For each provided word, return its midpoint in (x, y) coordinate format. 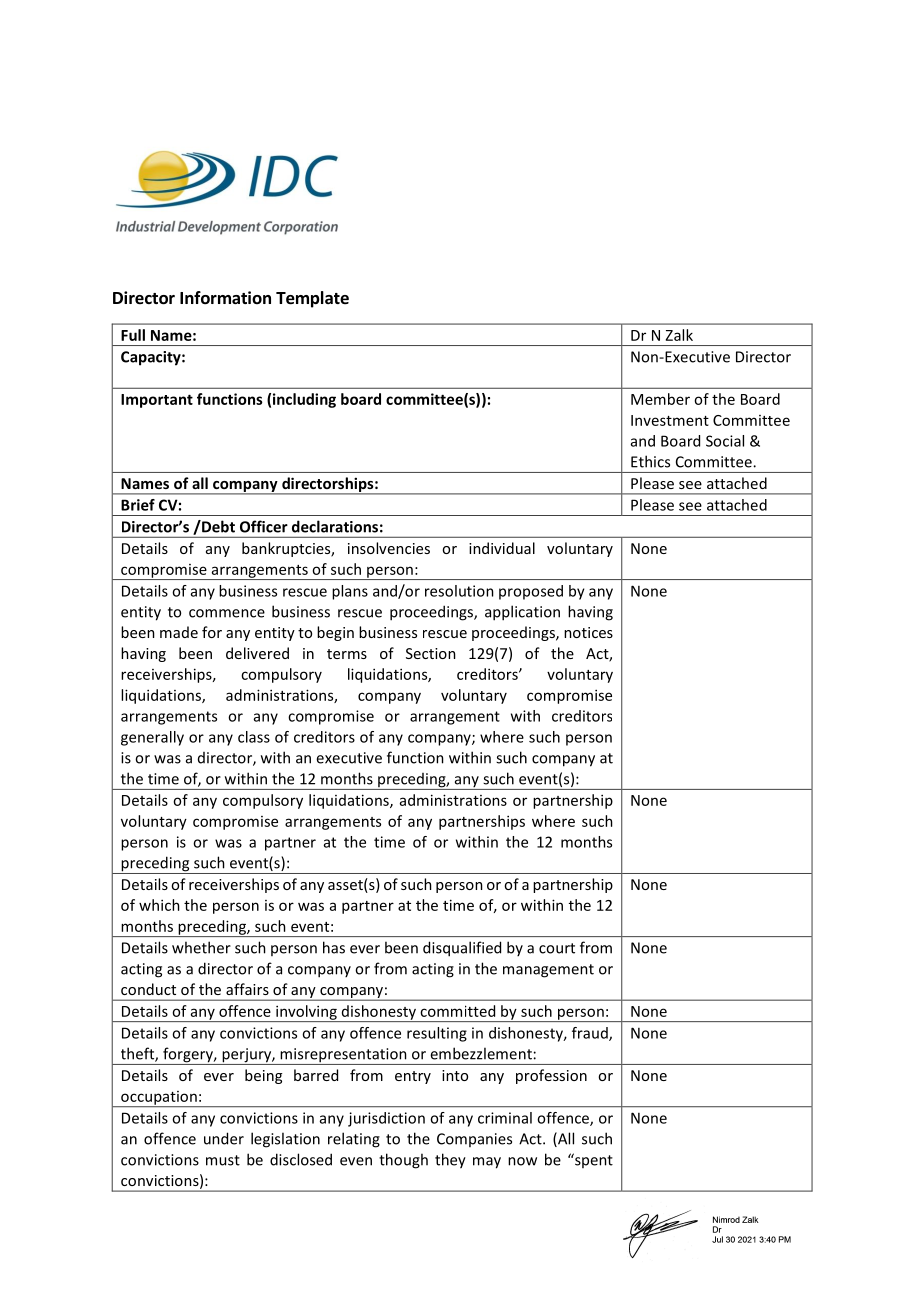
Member (660, 399)
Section (431, 653)
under (224, 1138)
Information (225, 298)
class (254, 737)
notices (588, 632)
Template (312, 299)
